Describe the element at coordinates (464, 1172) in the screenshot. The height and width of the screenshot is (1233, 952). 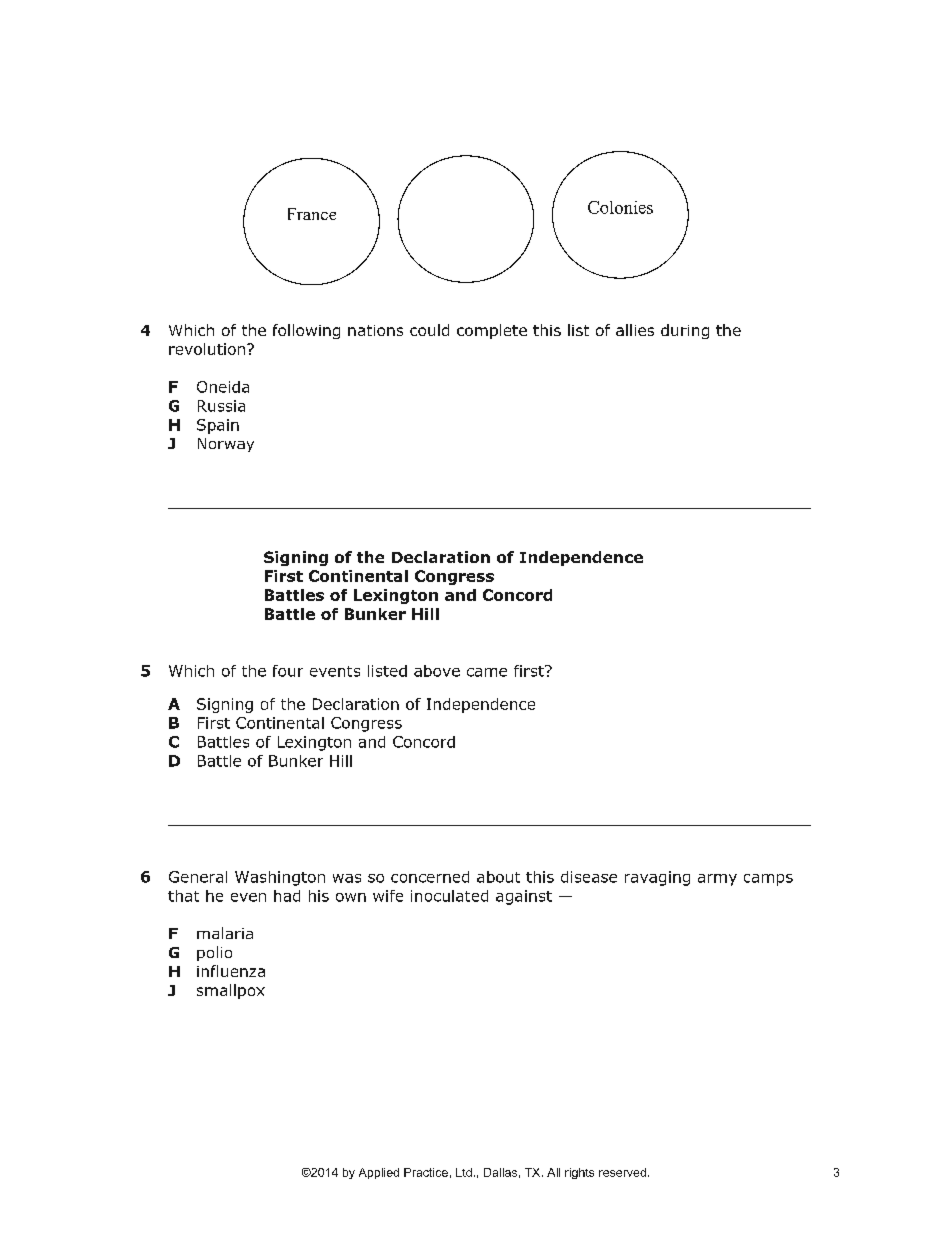
I see `Ltd` at that location.
